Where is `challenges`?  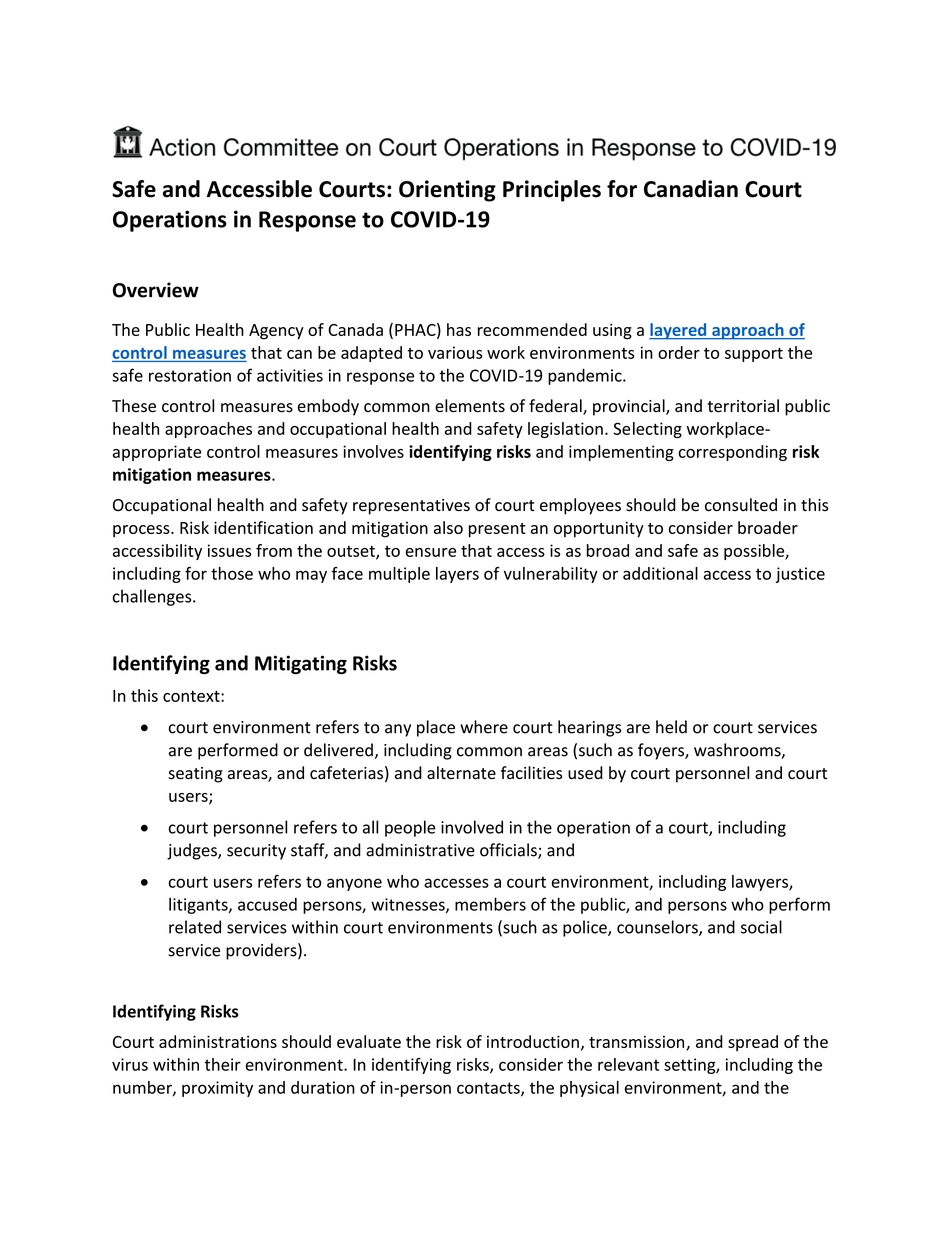
challenges is located at coordinates (153, 597).
